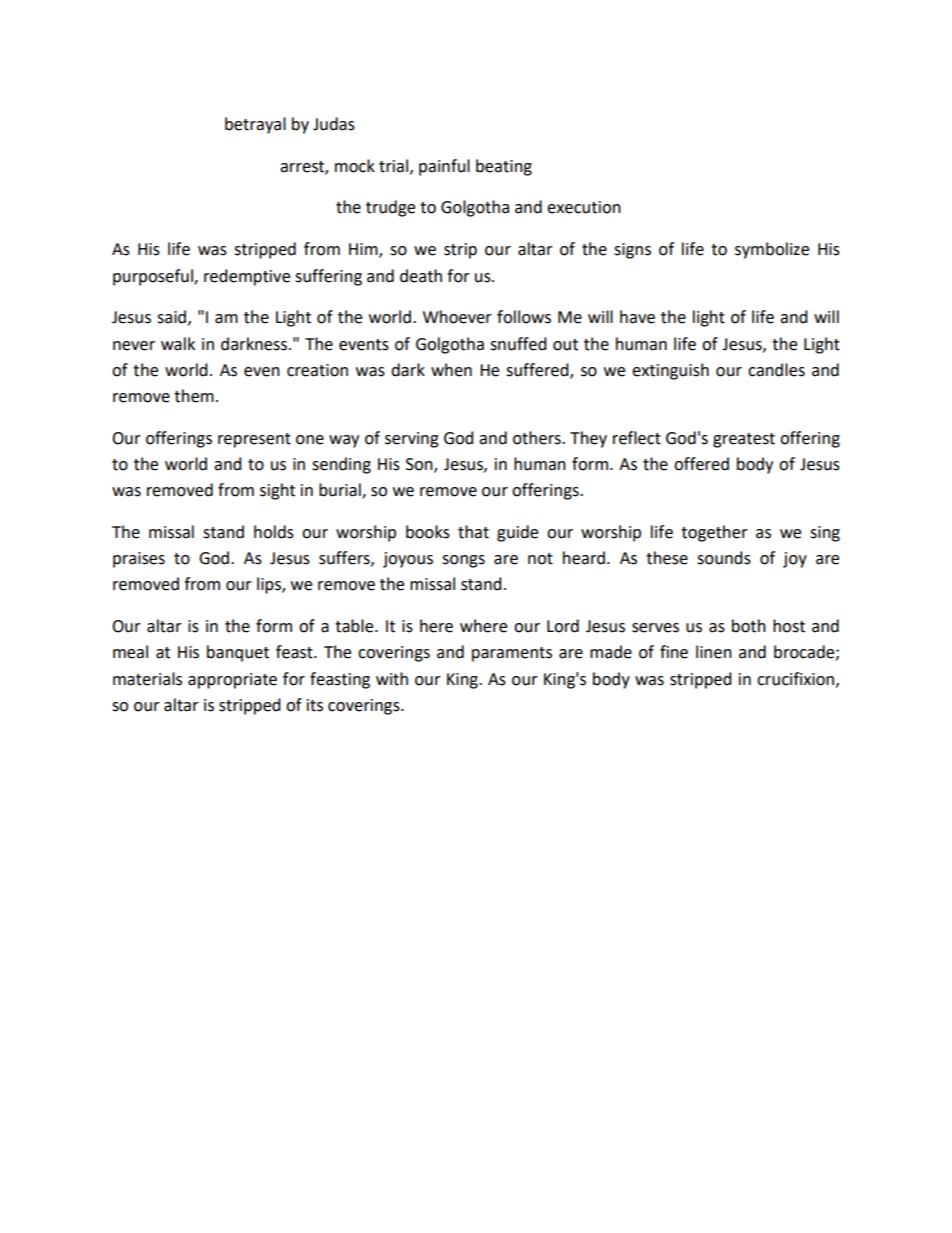  Describe the element at coordinates (194, 396) in the screenshot. I see `them` at that location.
